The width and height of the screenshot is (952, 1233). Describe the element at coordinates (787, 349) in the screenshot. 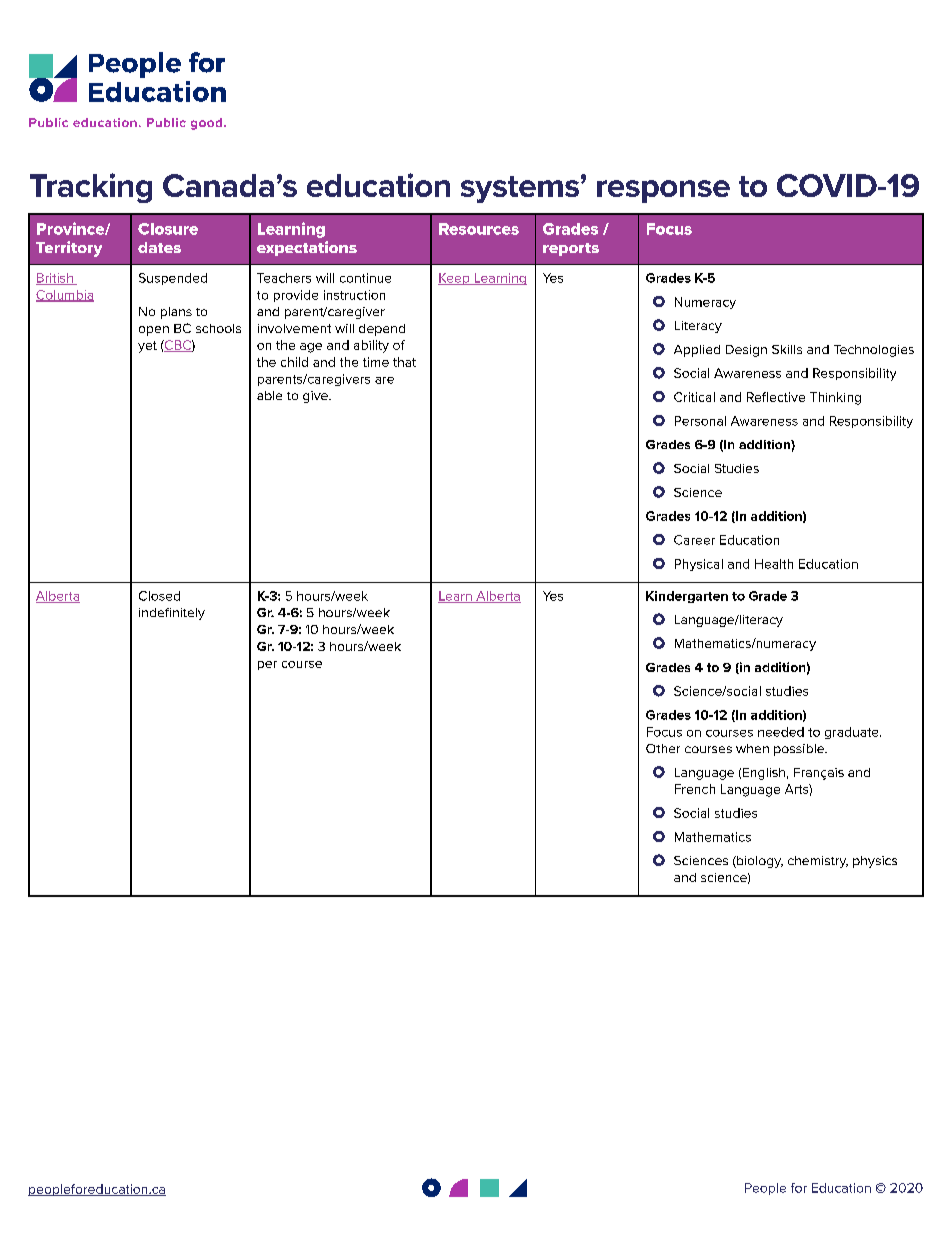

I see `Skills` at that location.
